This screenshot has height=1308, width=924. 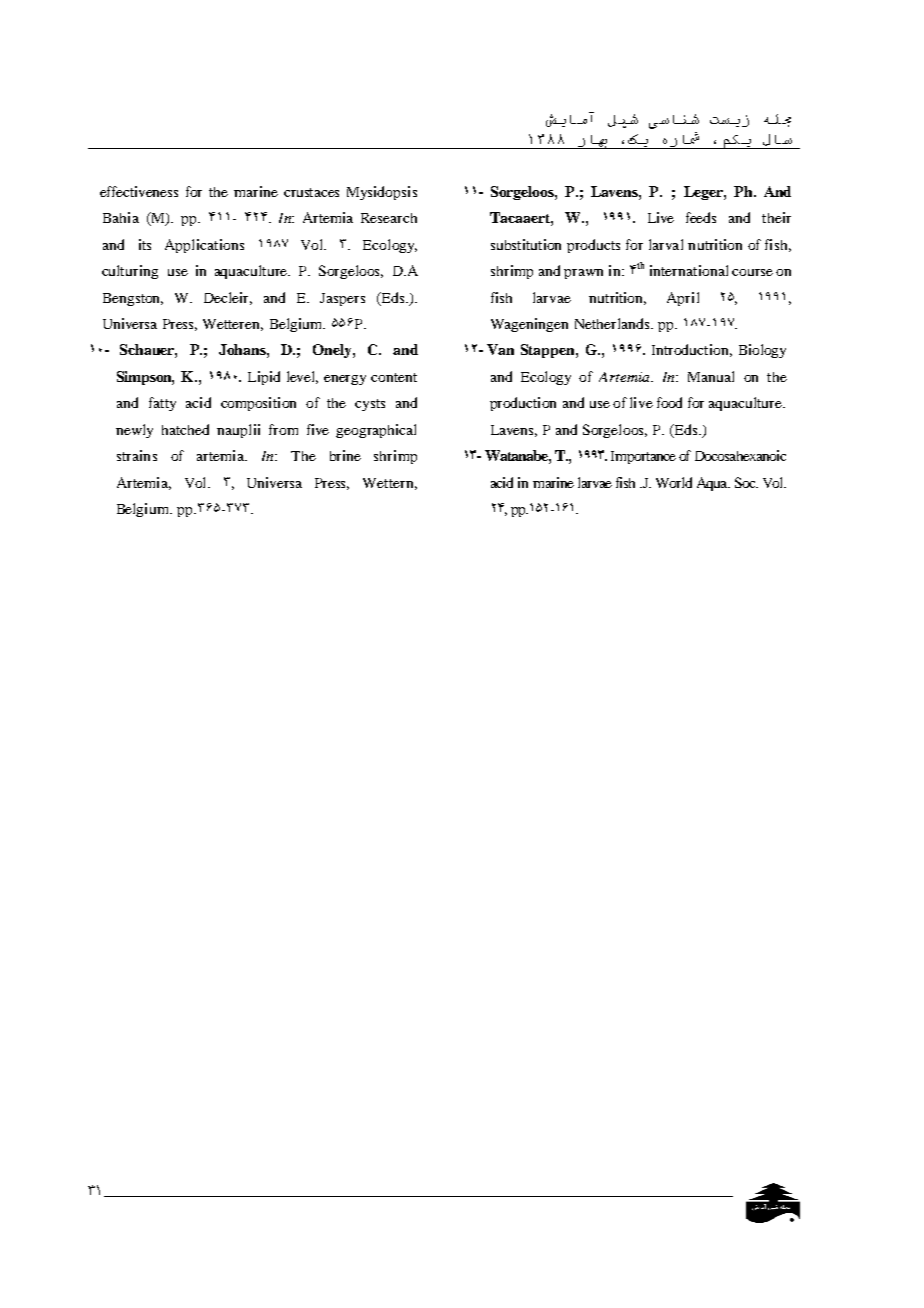 I want to click on substitution, so click(x=526, y=244).
